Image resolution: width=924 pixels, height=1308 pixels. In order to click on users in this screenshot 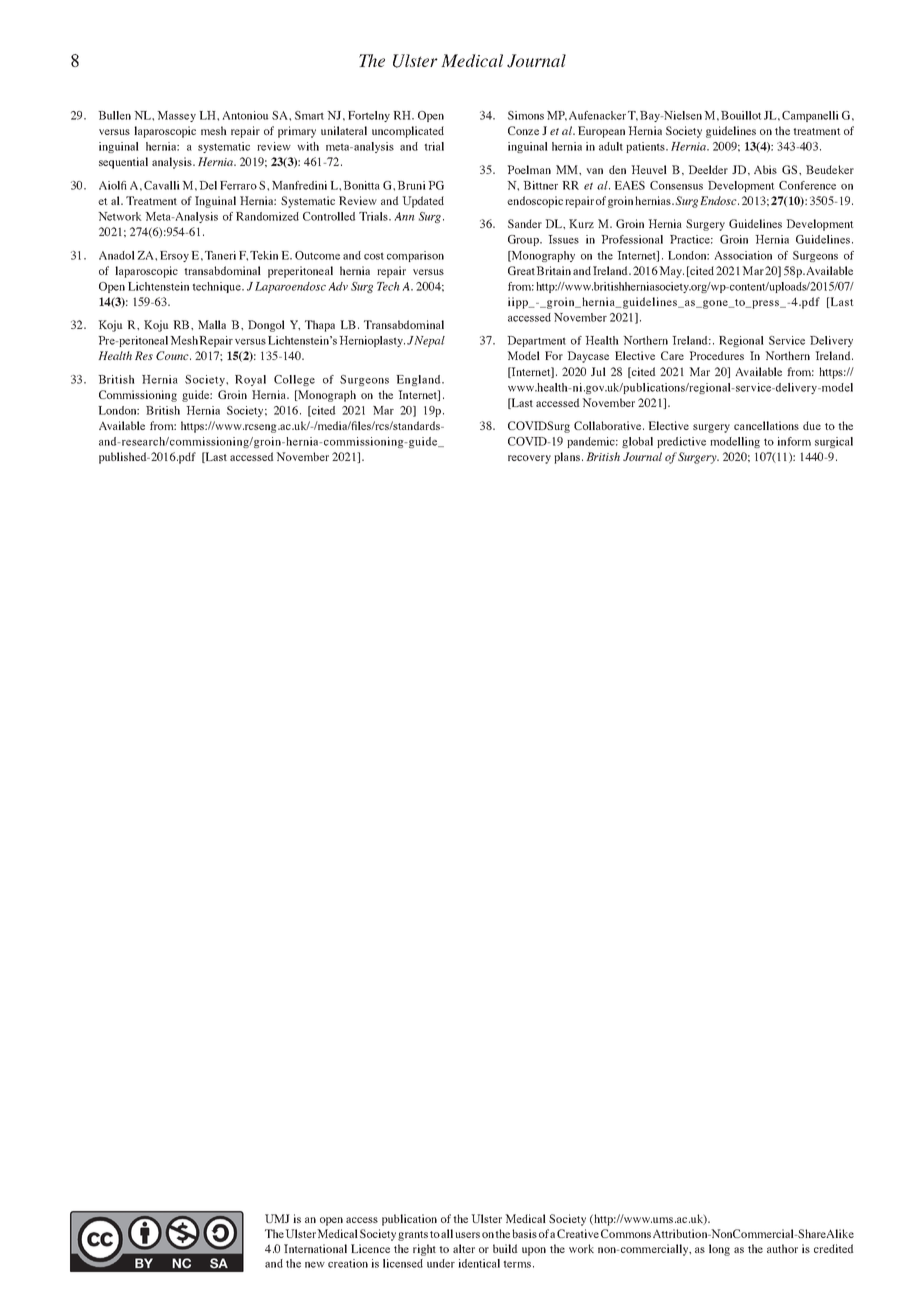, I will do `click(467, 1235)`.
